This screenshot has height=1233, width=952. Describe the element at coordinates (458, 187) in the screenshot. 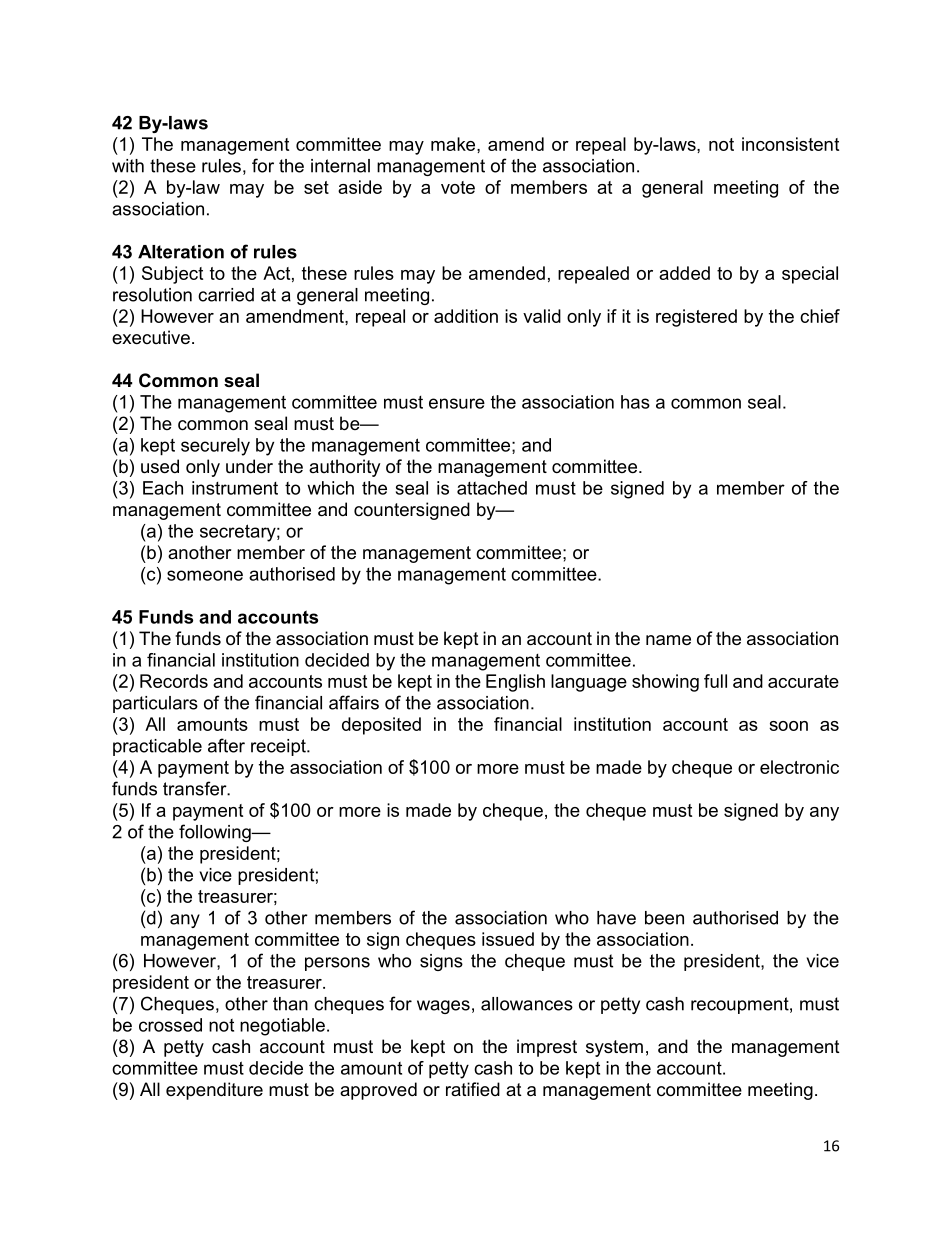

I see `vote` at that location.
